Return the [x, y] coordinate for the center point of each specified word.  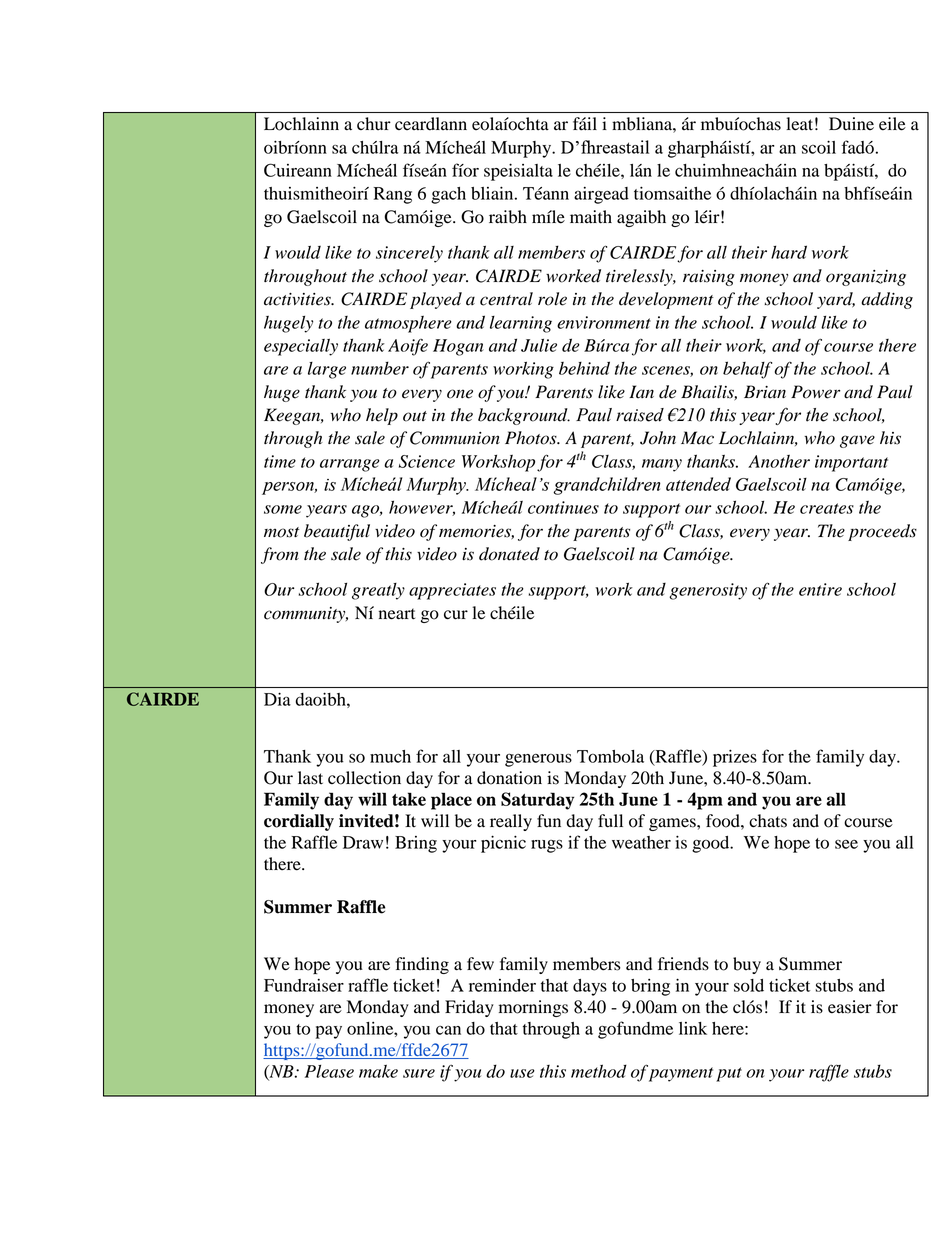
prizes [735, 758]
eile [892, 124]
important [851, 463]
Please [329, 1071]
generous [538, 760]
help [382, 416]
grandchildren [607, 486]
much [390, 756]
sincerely [409, 254]
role [552, 299]
